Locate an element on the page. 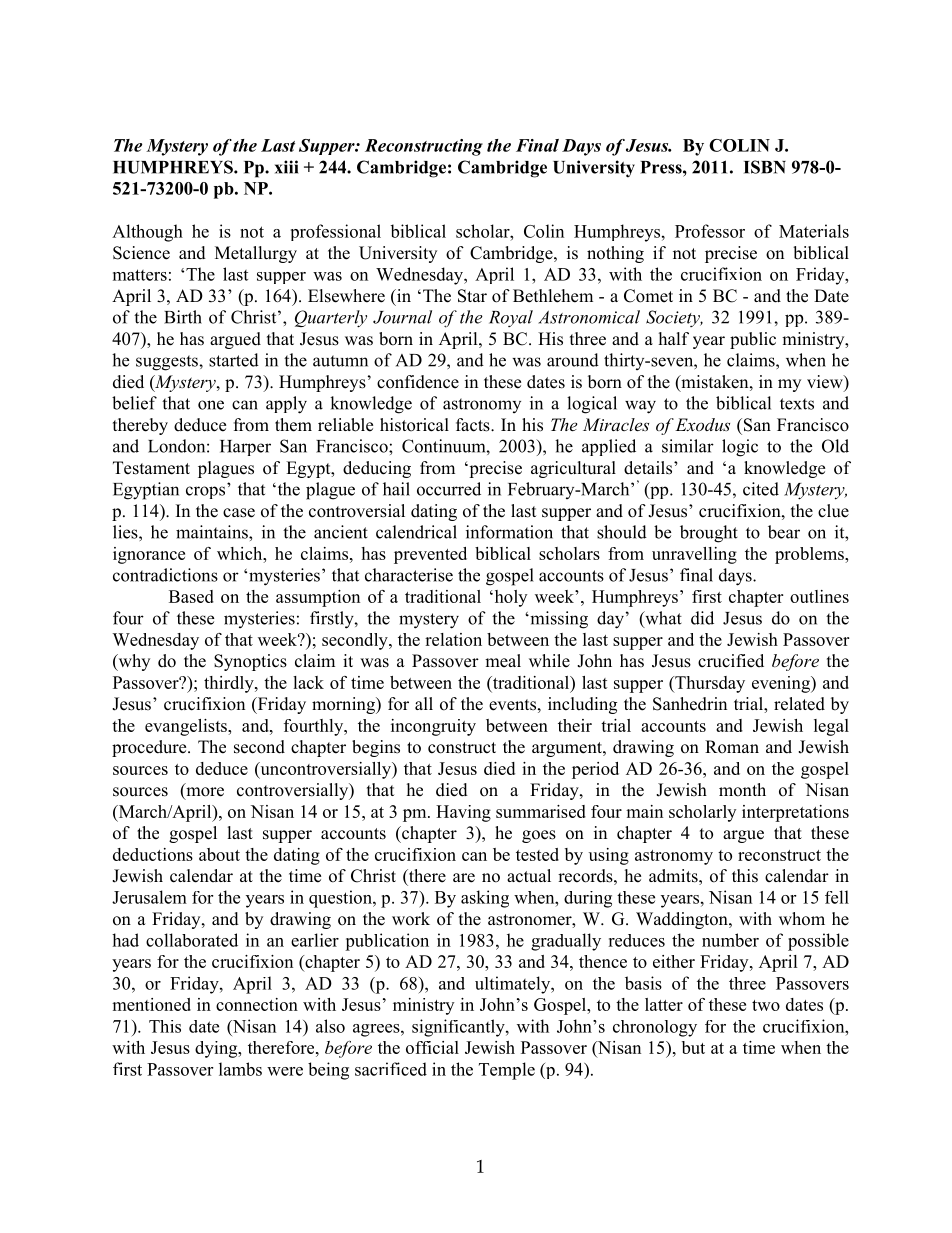  dying is located at coordinates (217, 1049).
